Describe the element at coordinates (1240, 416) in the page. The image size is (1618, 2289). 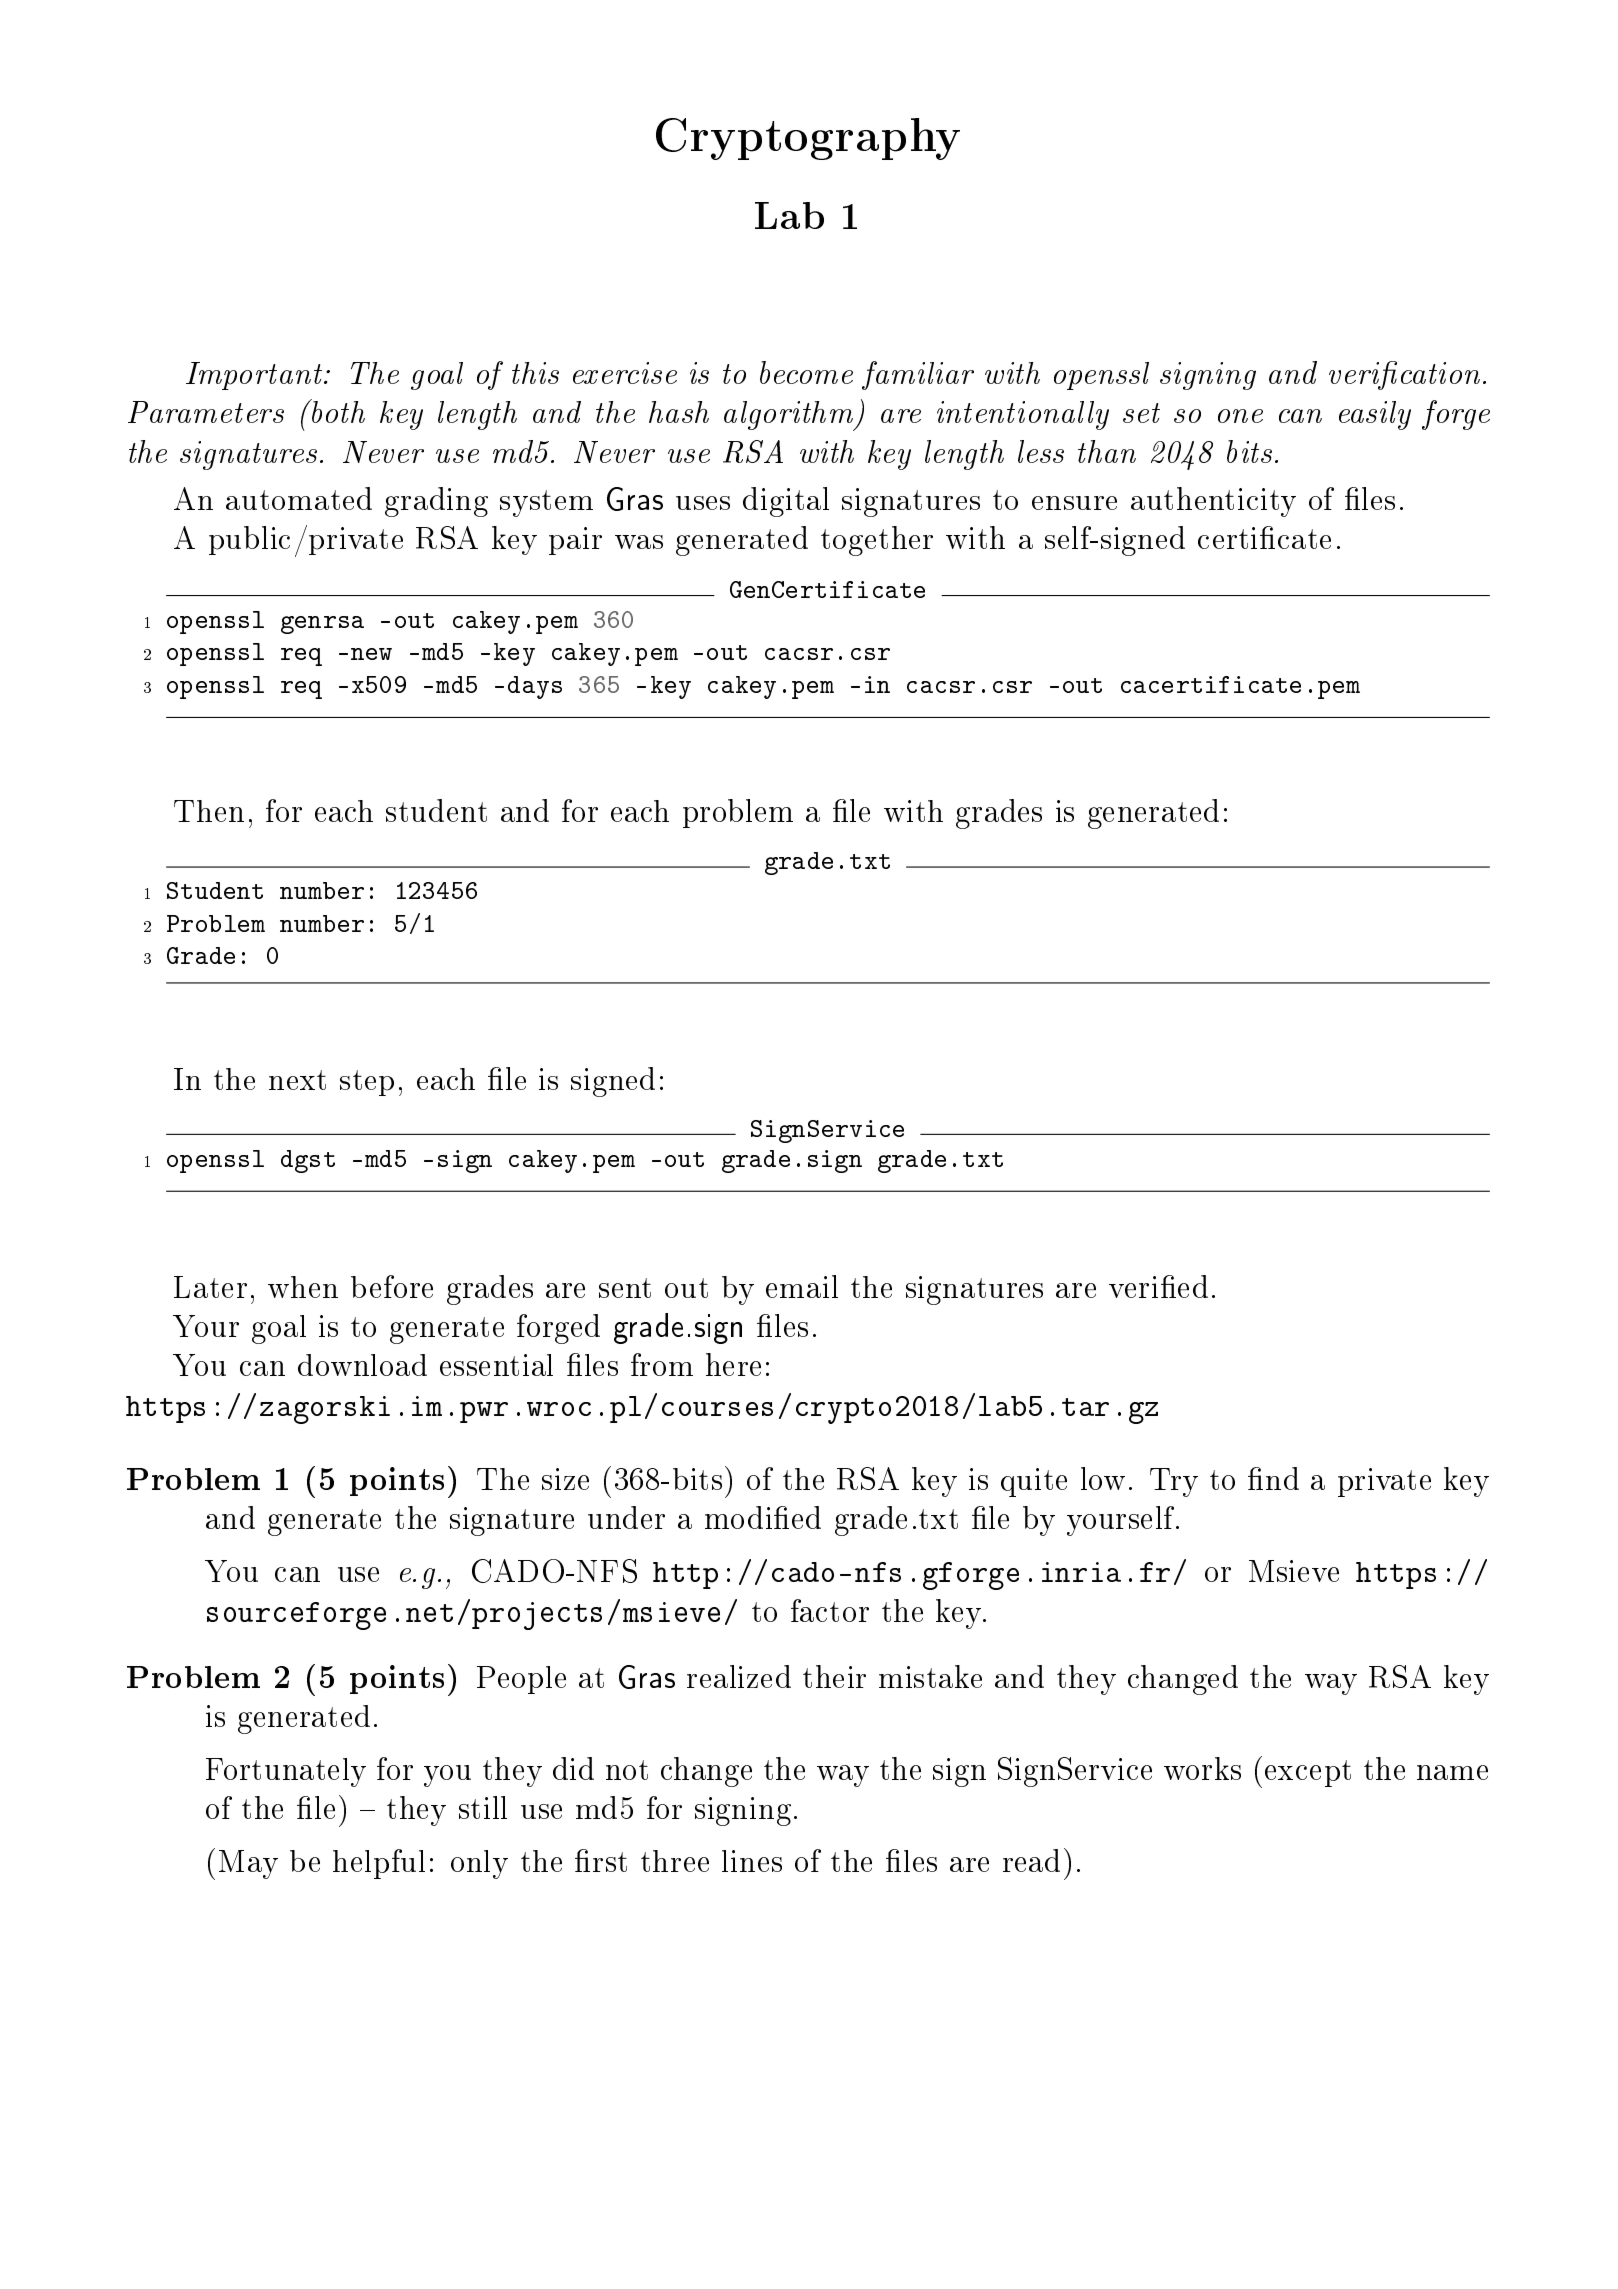
I see `one` at that location.
